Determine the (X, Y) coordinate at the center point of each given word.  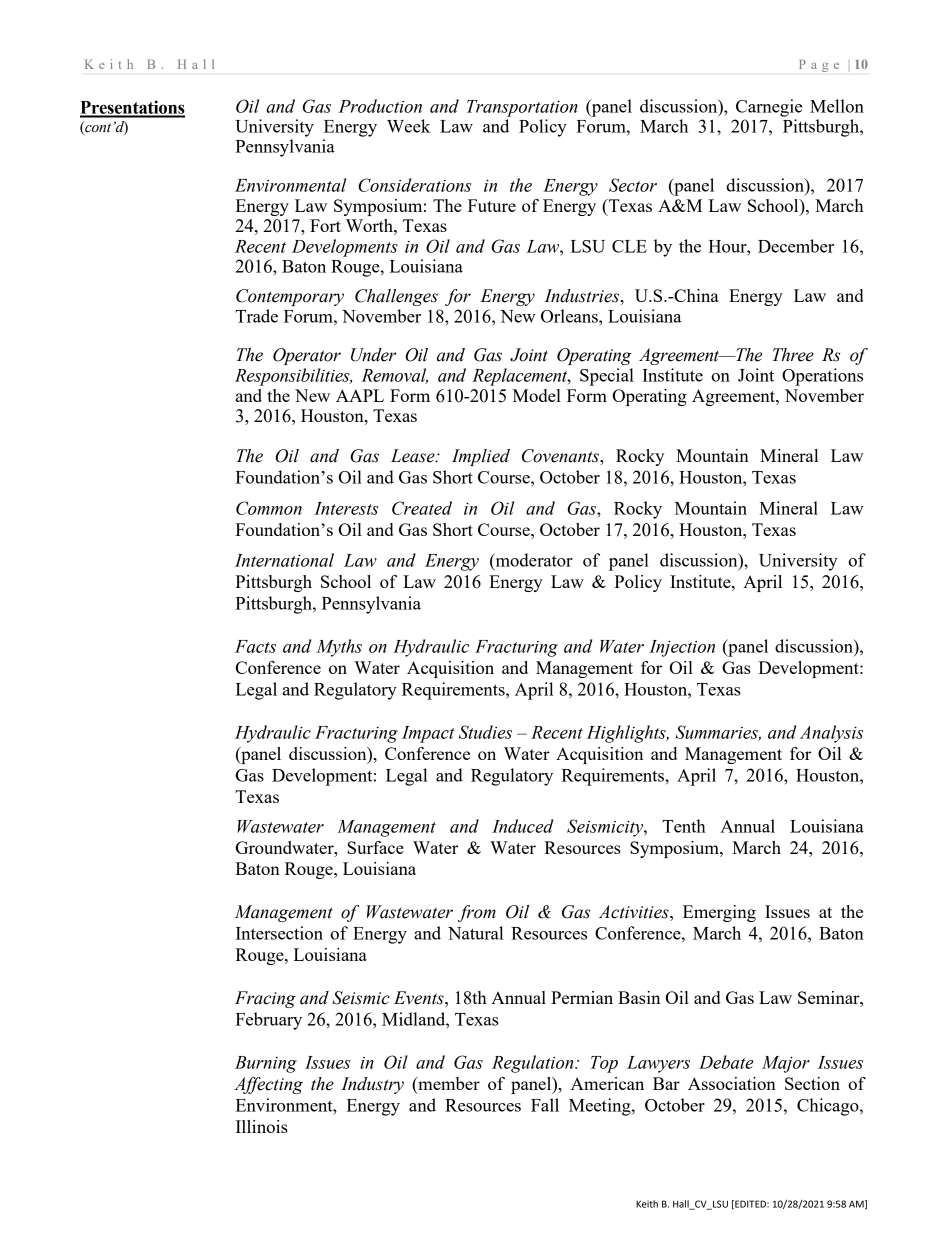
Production (380, 106)
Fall (545, 1105)
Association (732, 1083)
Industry (372, 1085)
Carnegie (769, 108)
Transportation (522, 108)
